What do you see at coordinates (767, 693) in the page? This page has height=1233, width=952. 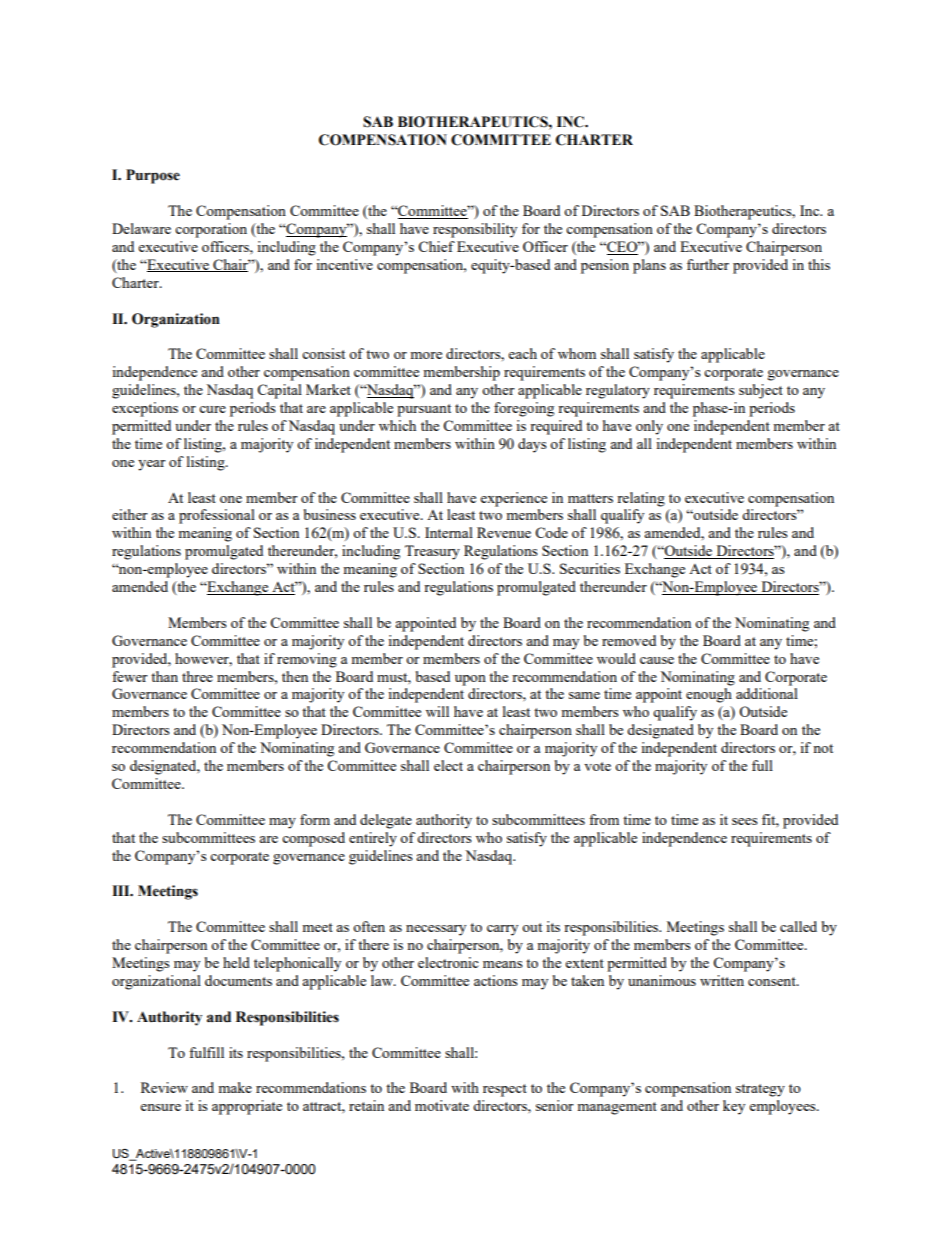 I see `additional` at bounding box center [767, 693].
